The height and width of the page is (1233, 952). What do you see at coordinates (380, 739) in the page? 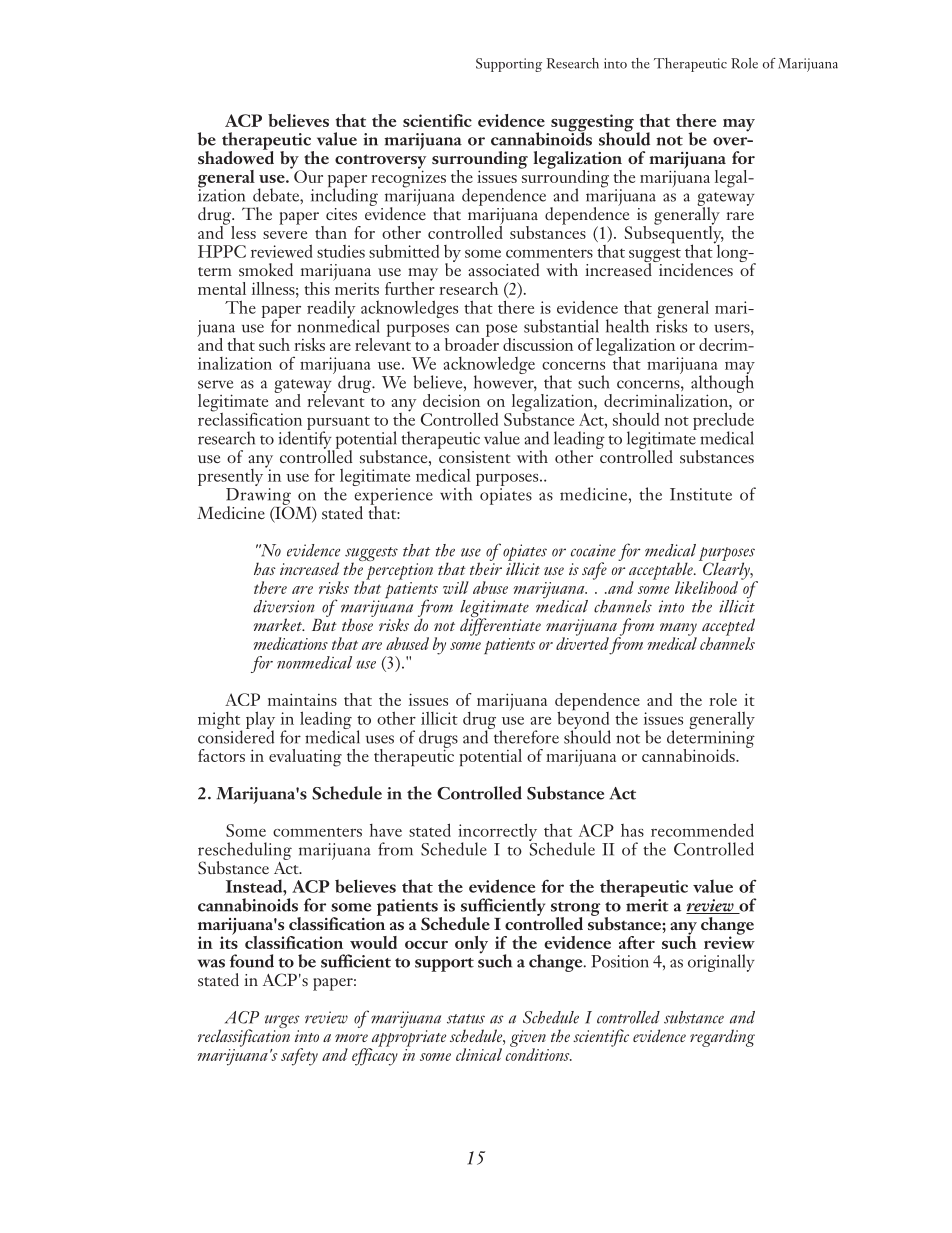
I see `uses` at bounding box center [380, 739].
